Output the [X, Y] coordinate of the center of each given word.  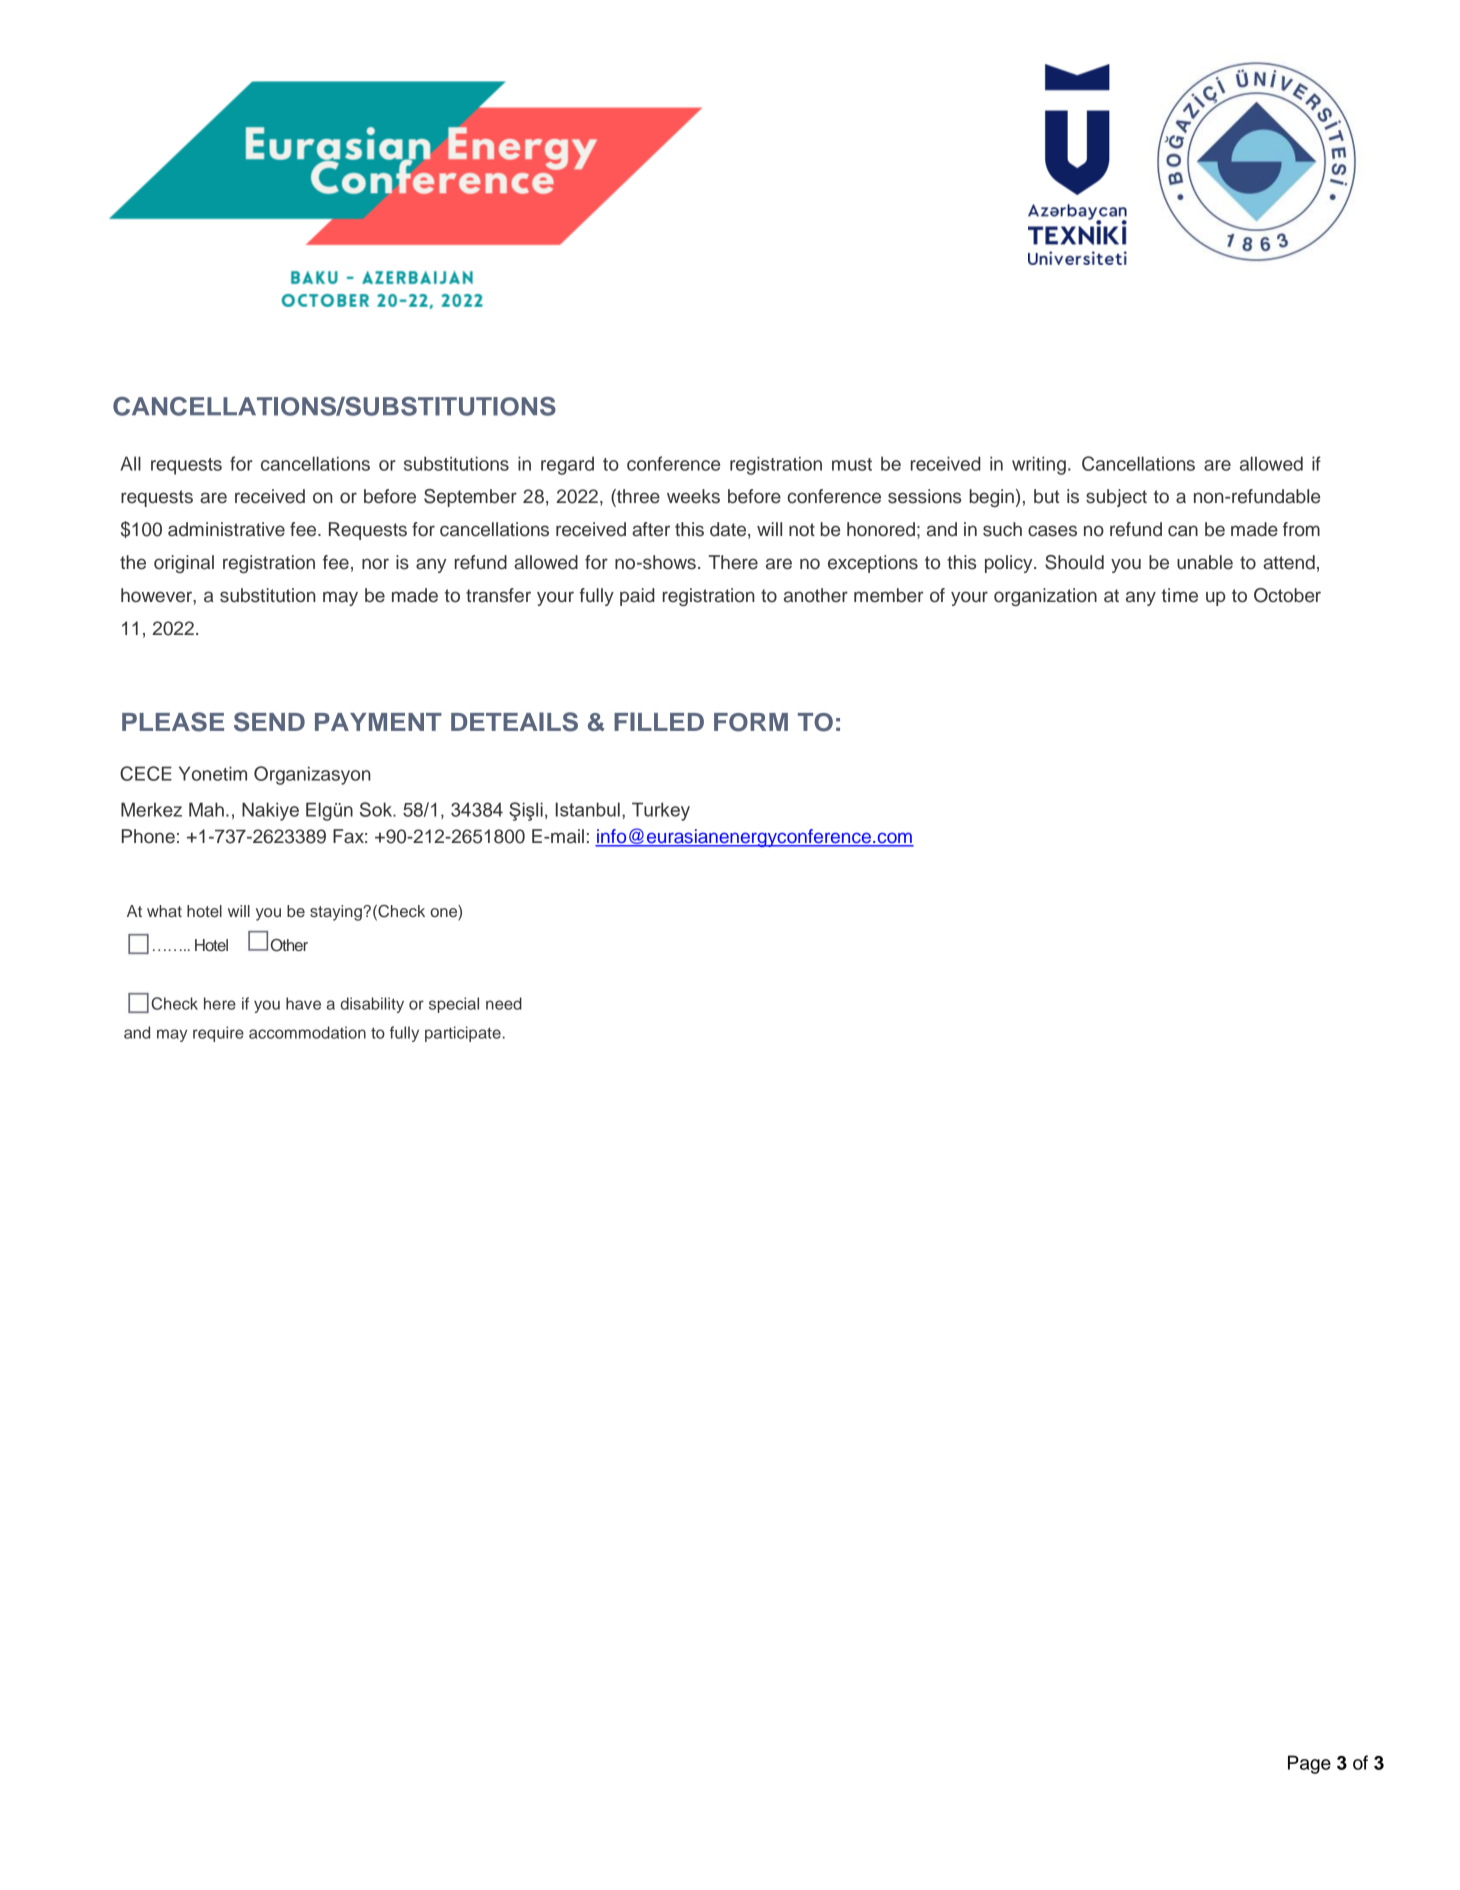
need [504, 1003]
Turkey [661, 811]
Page [1309, 1764]
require [218, 1034]
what [164, 911]
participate [464, 1034]
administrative [226, 529]
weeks [693, 496]
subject [1116, 498]
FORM [751, 722]
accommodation [307, 1032]
